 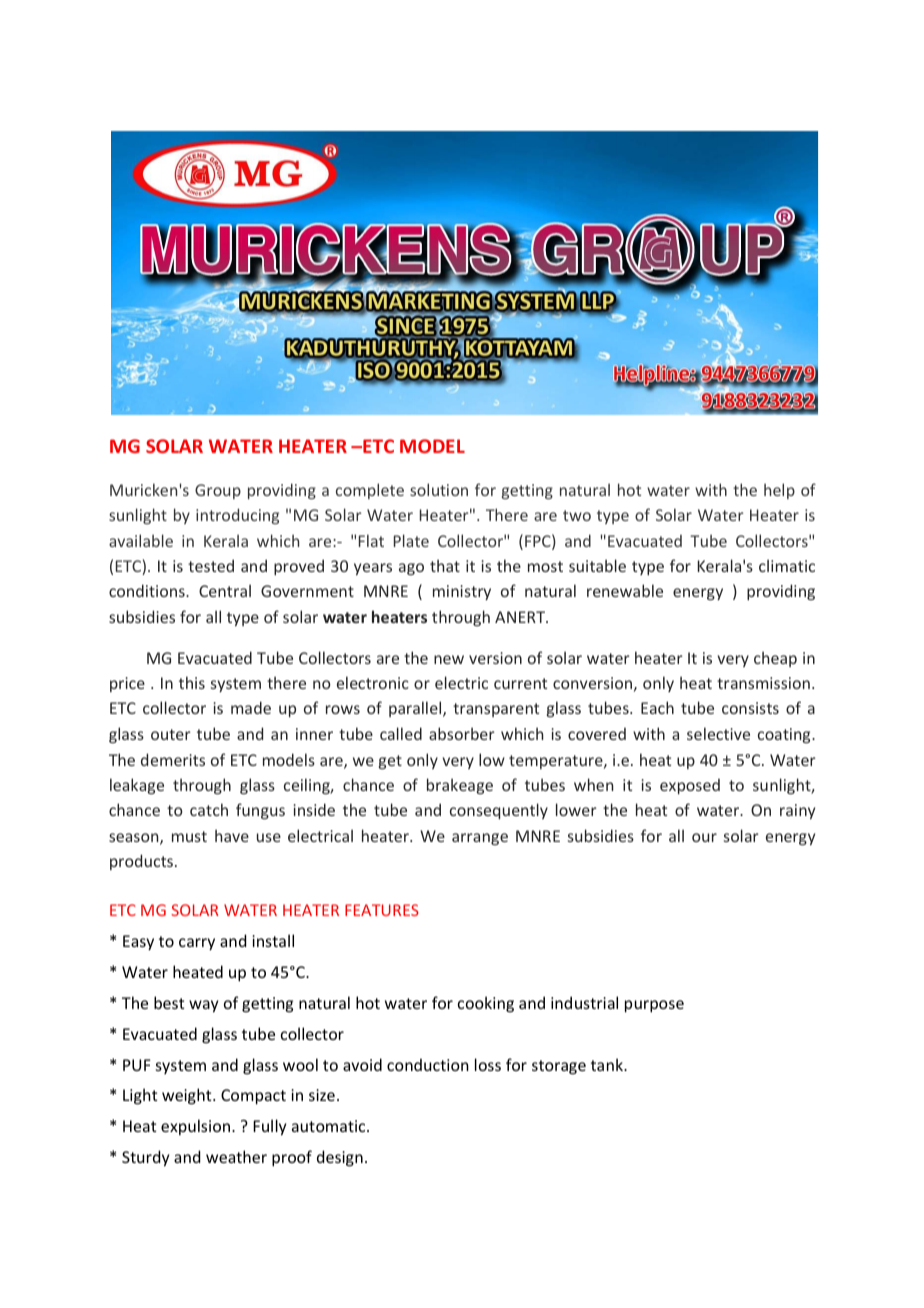 What do you see at coordinates (225, 590) in the image?
I see `Central` at bounding box center [225, 590].
